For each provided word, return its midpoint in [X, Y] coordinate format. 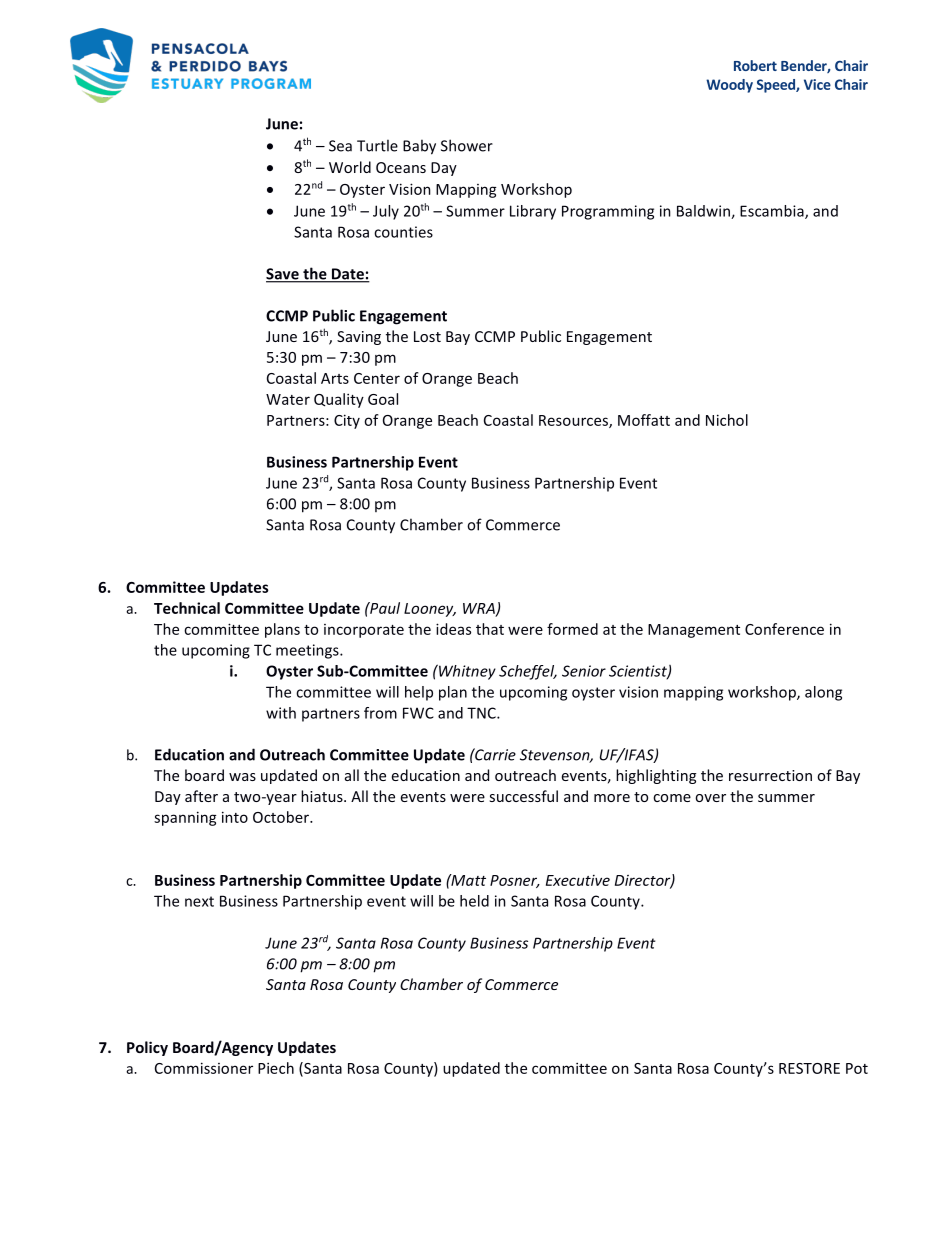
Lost [427, 336]
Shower [467, 145]
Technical [187, 608]
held [474, 901]
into [235, 817]
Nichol [727, 420]
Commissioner [204, 1068]
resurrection [770, 775]
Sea [340, 146]
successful [523, 796]
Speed [777, 86]
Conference [784, 629]
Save [283, 275]
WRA [480, 609]
